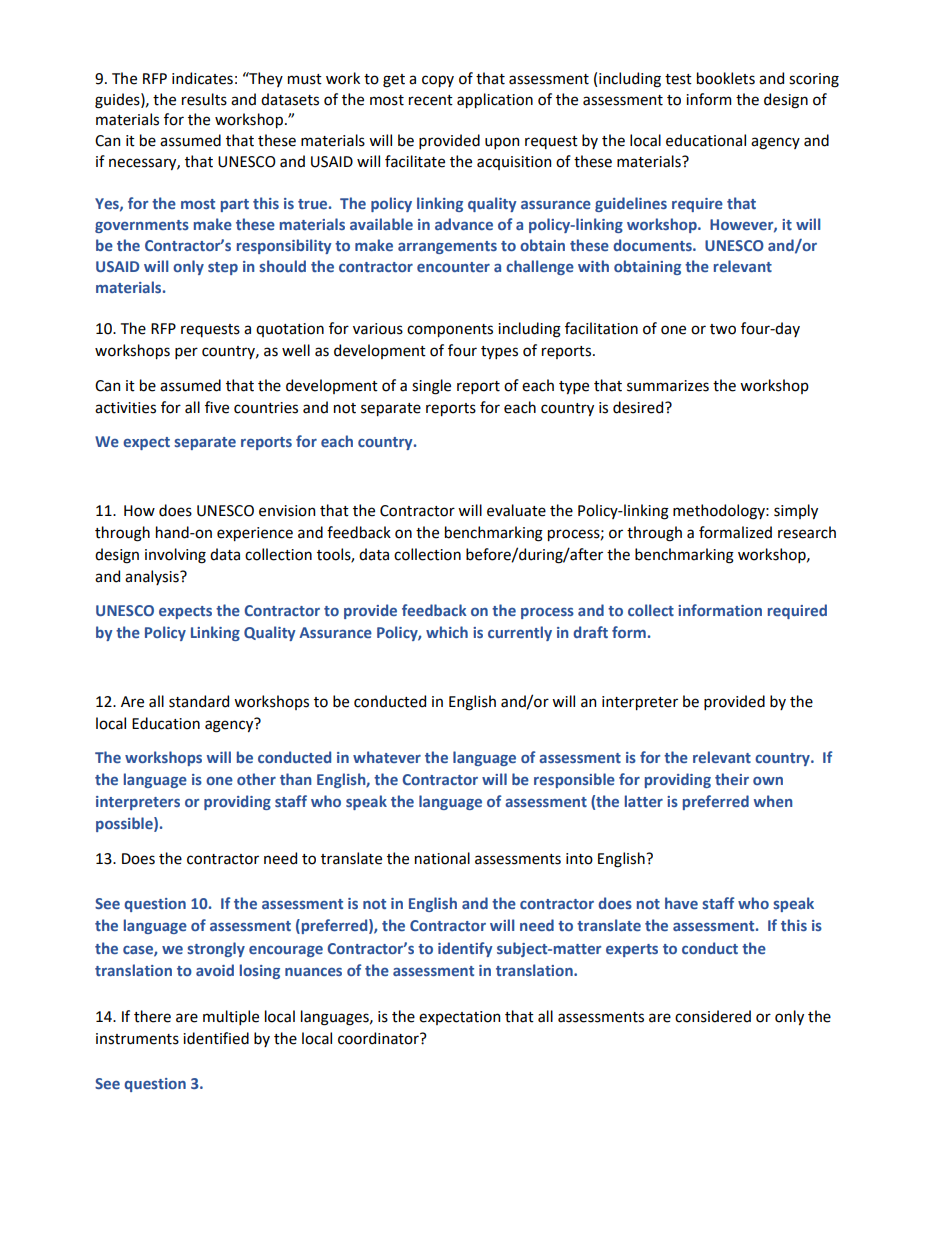 This page has width=952, height=1233. Describe the element at coordinates (431, 387) in the page. I see `single` at that location.
